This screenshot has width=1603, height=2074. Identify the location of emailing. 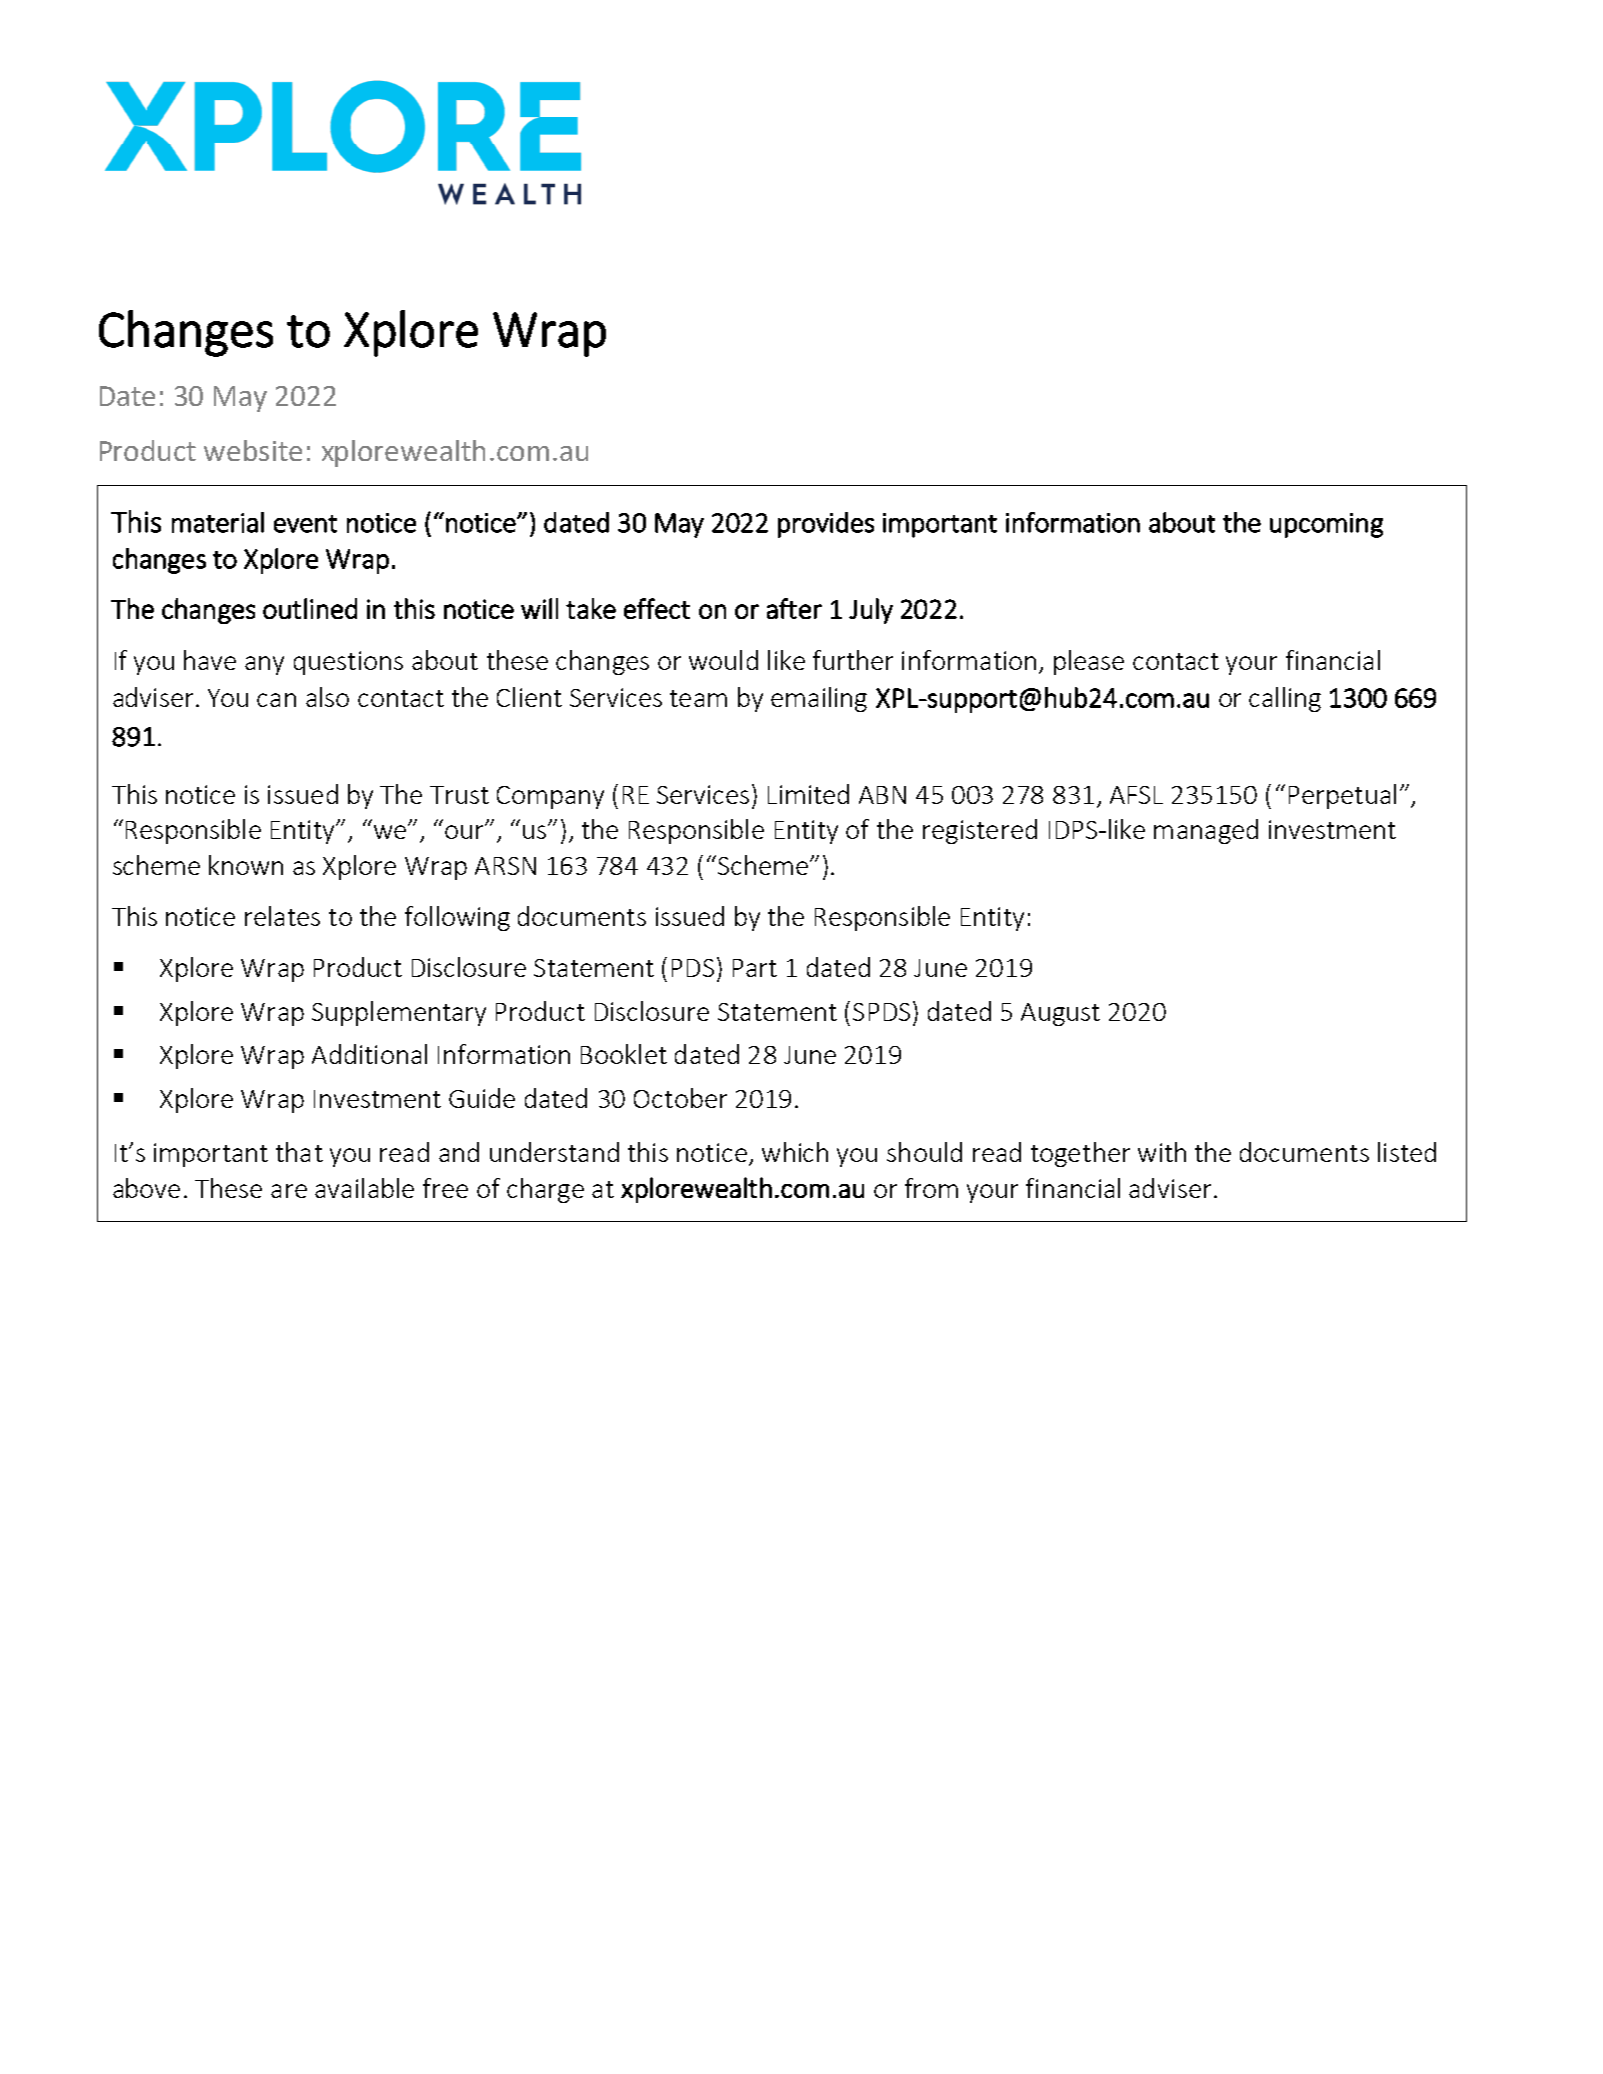
(819, 699).
